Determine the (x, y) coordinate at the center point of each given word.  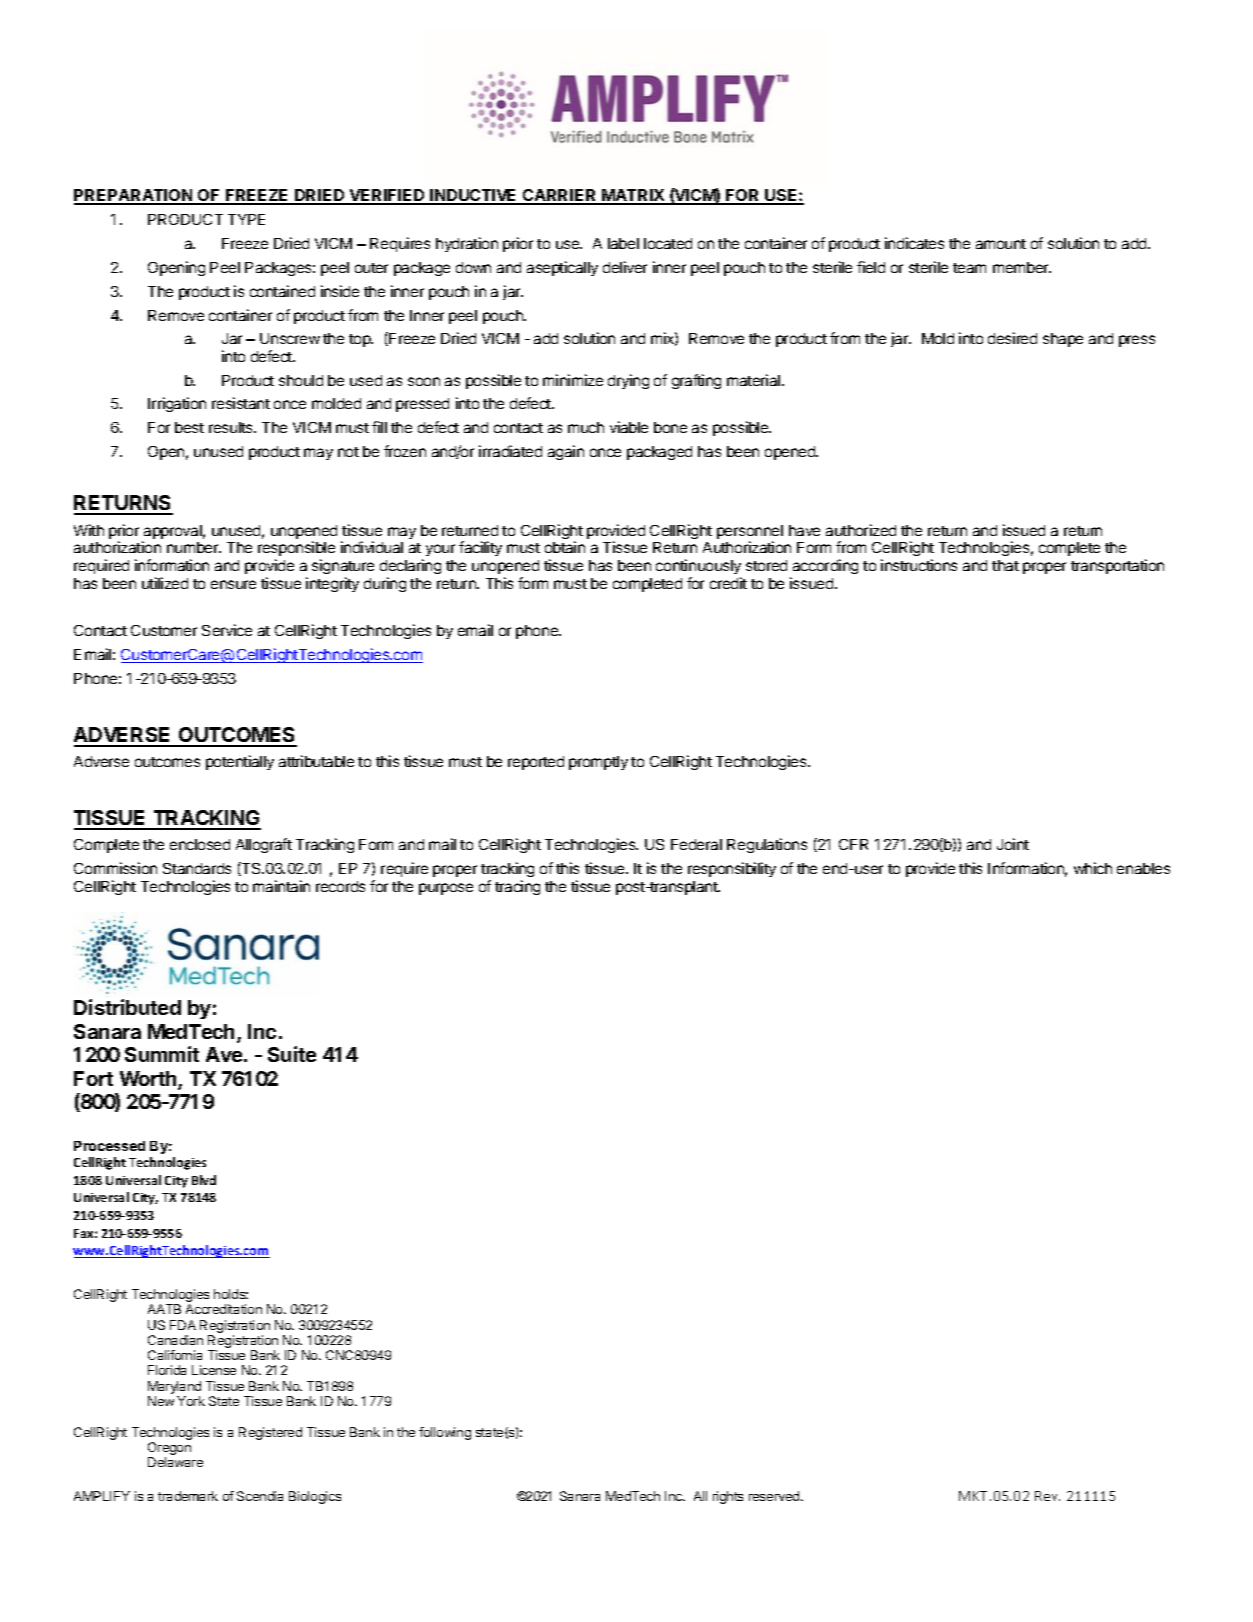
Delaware (175, 1462)
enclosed (200, 844)
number (194, 547)
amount (1001, 244)
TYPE (246, 219)
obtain (565, 547)
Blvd (204, 1180)
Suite (292, 1054)
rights (728, 1497)
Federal (696, 844)
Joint (1013, 844)
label (623, 243)
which (1093, 868)
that (1005, 565)
